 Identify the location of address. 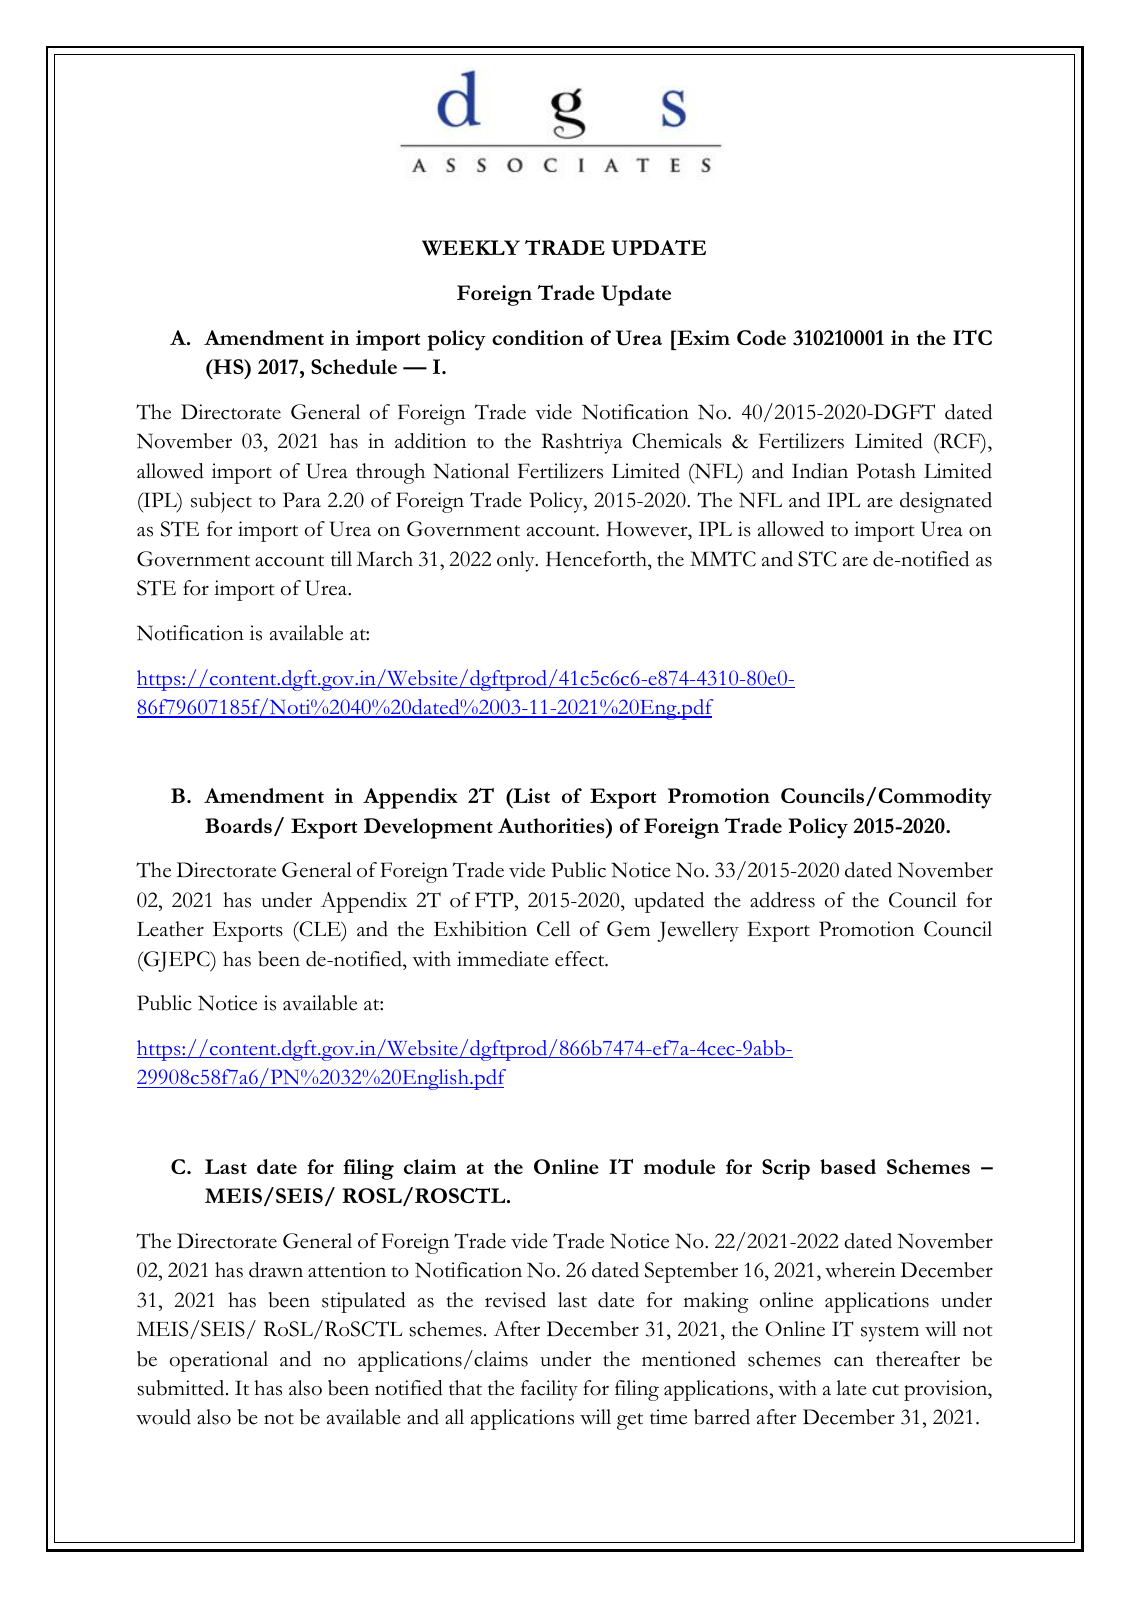
(782, 900).
